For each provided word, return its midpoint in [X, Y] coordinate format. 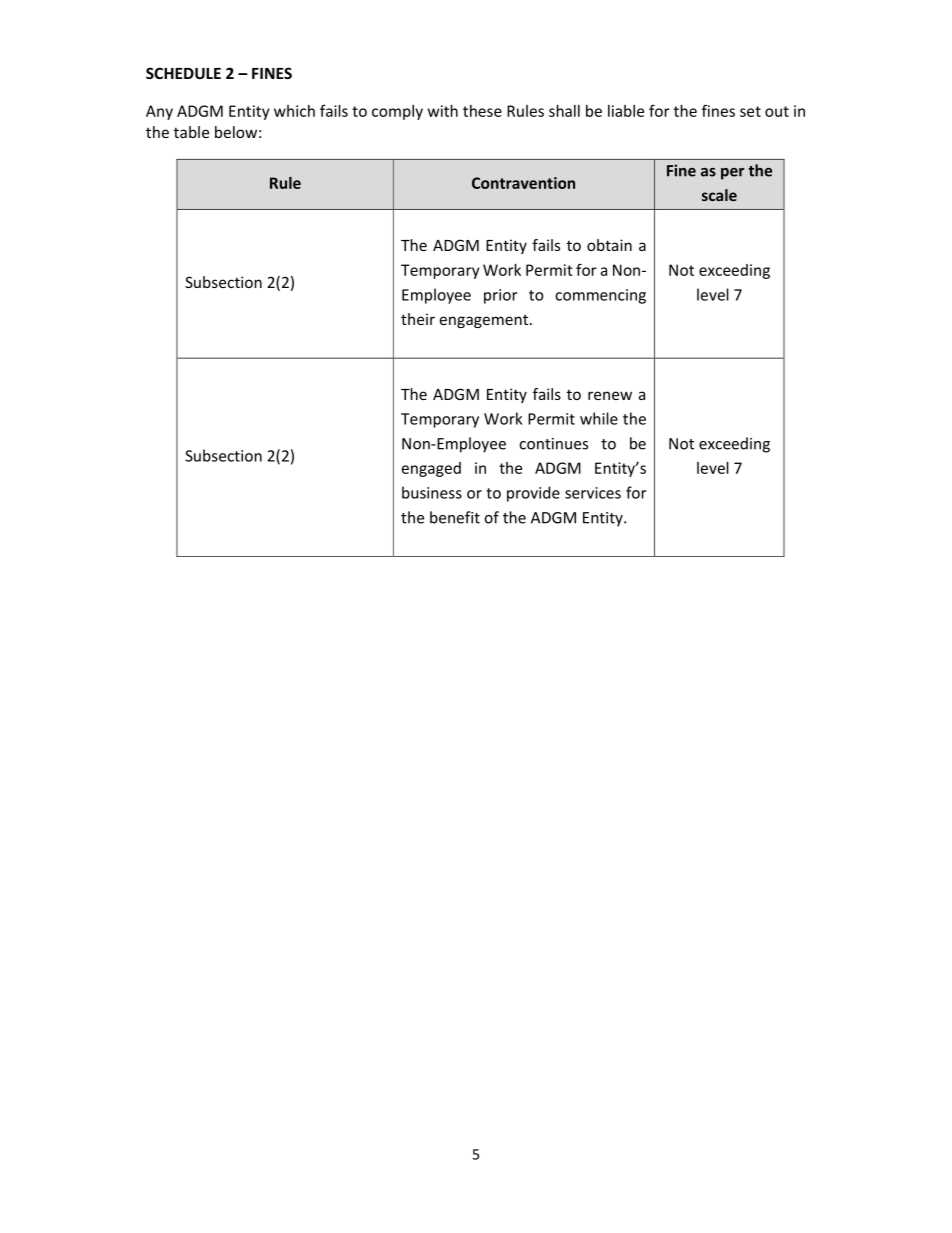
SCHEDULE [183, 73]
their [418, 319]
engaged [431, 469]
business [432, 492]
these [482, 111]
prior [501, 296]
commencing [600, 296]
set [750, 111]
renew [610, 395]
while [599, 418]
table [191, 132]
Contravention [523, 183]
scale [719, 195]
